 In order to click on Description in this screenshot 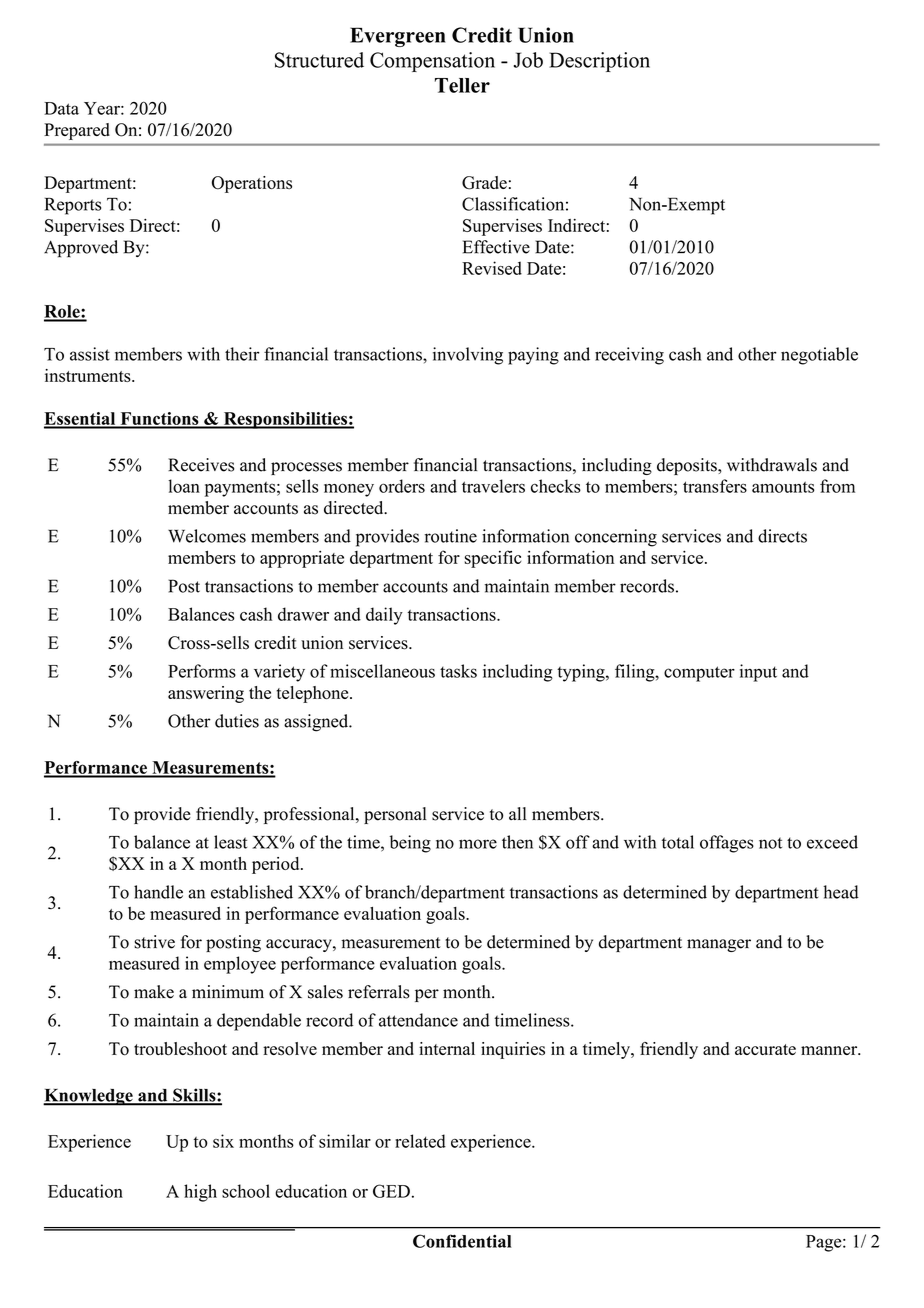, I will do `click(599, 62)`.
